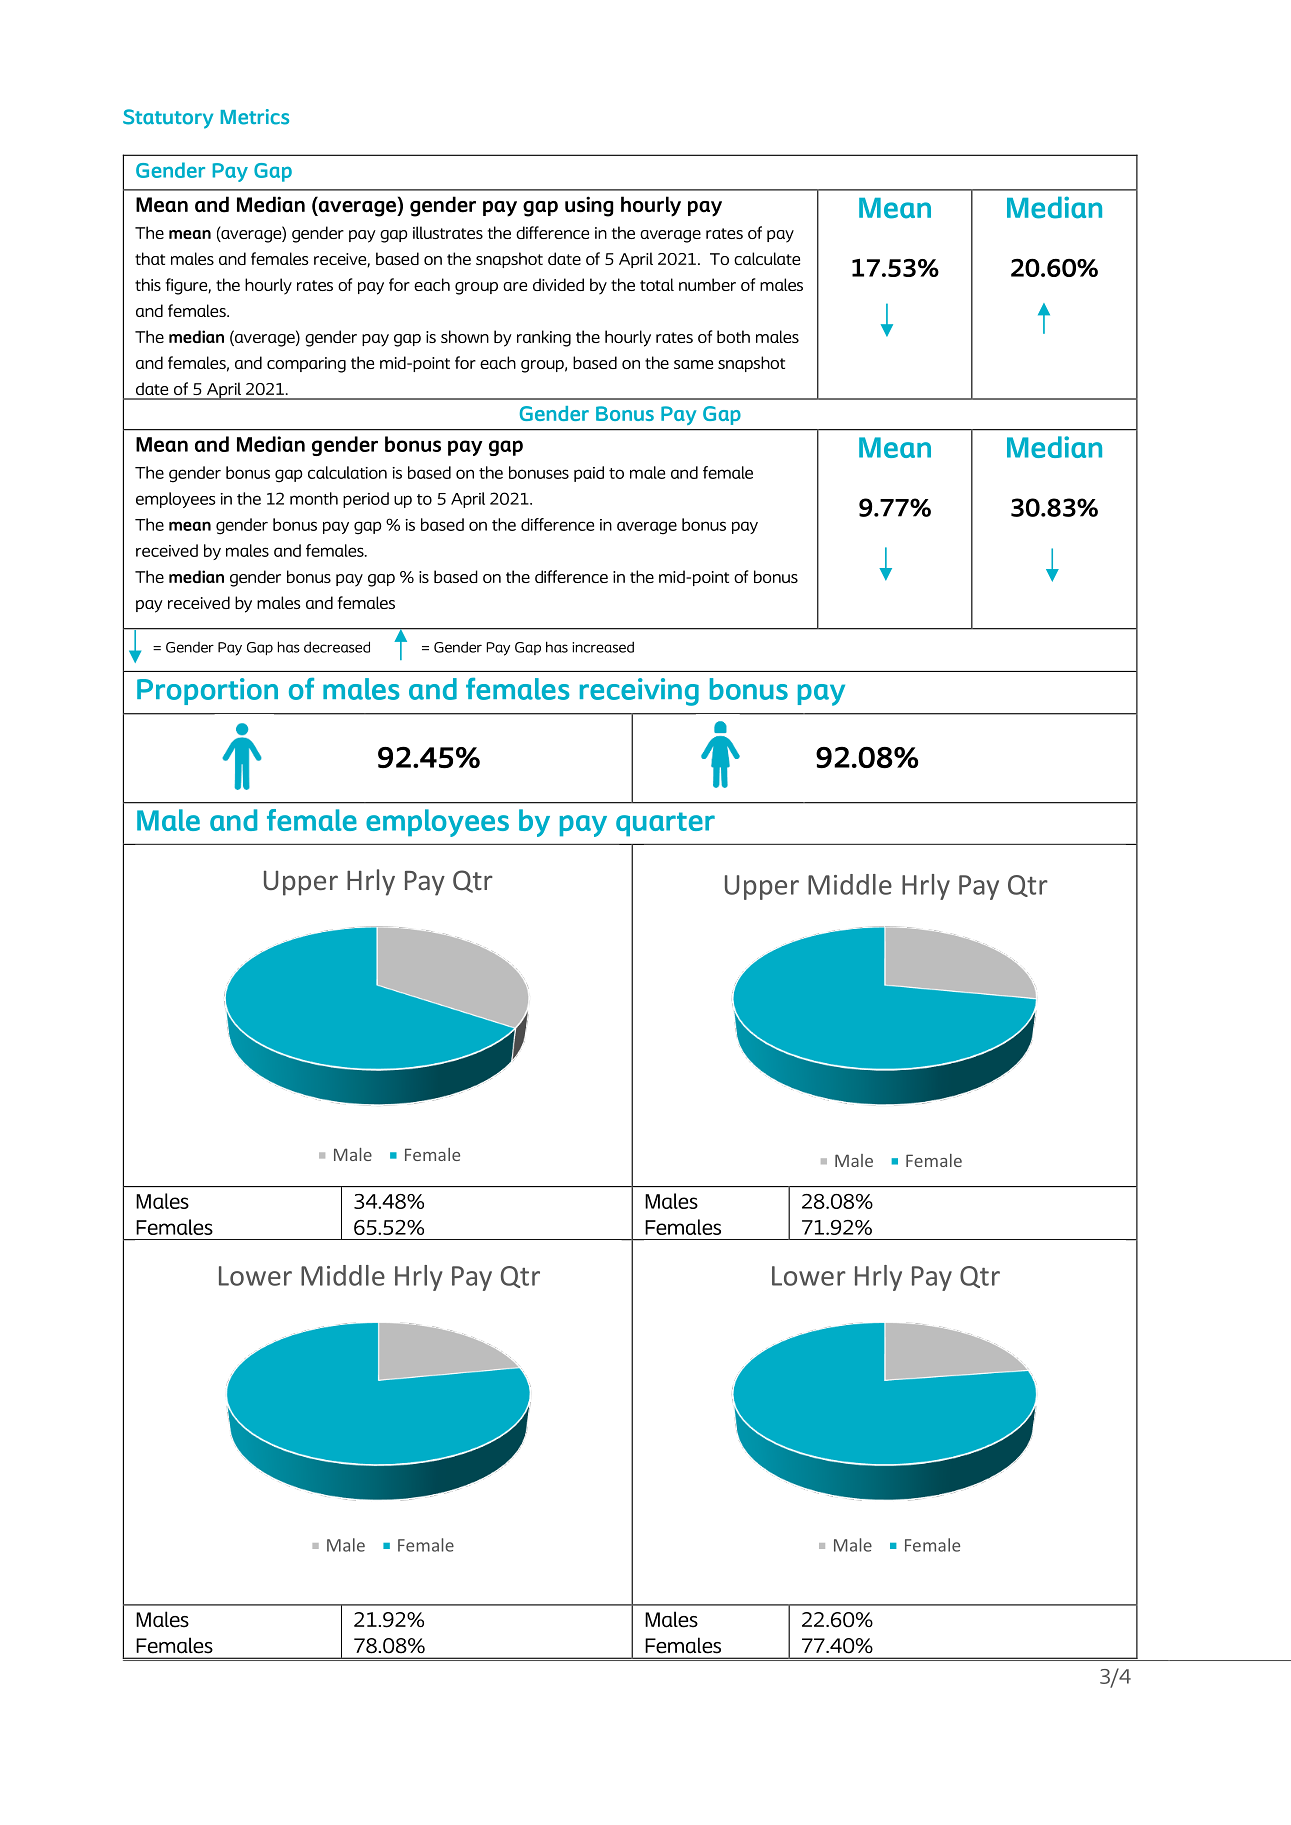 The height and width of the screenshot is (1825, 1291). I want to click on Proportion, so click(207, 691).
